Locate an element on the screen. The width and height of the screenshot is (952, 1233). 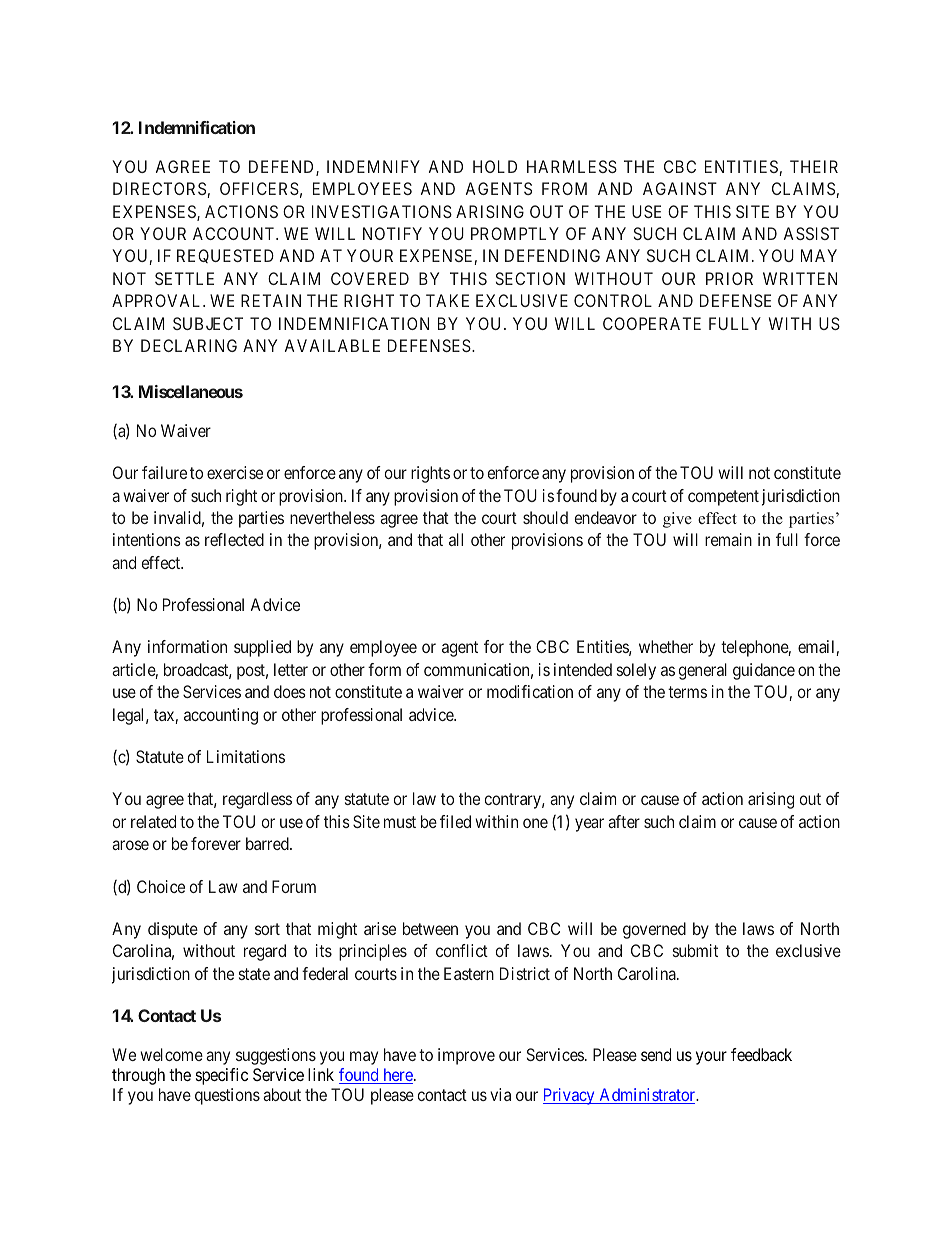
forever is located at coordinates (216, 843).
